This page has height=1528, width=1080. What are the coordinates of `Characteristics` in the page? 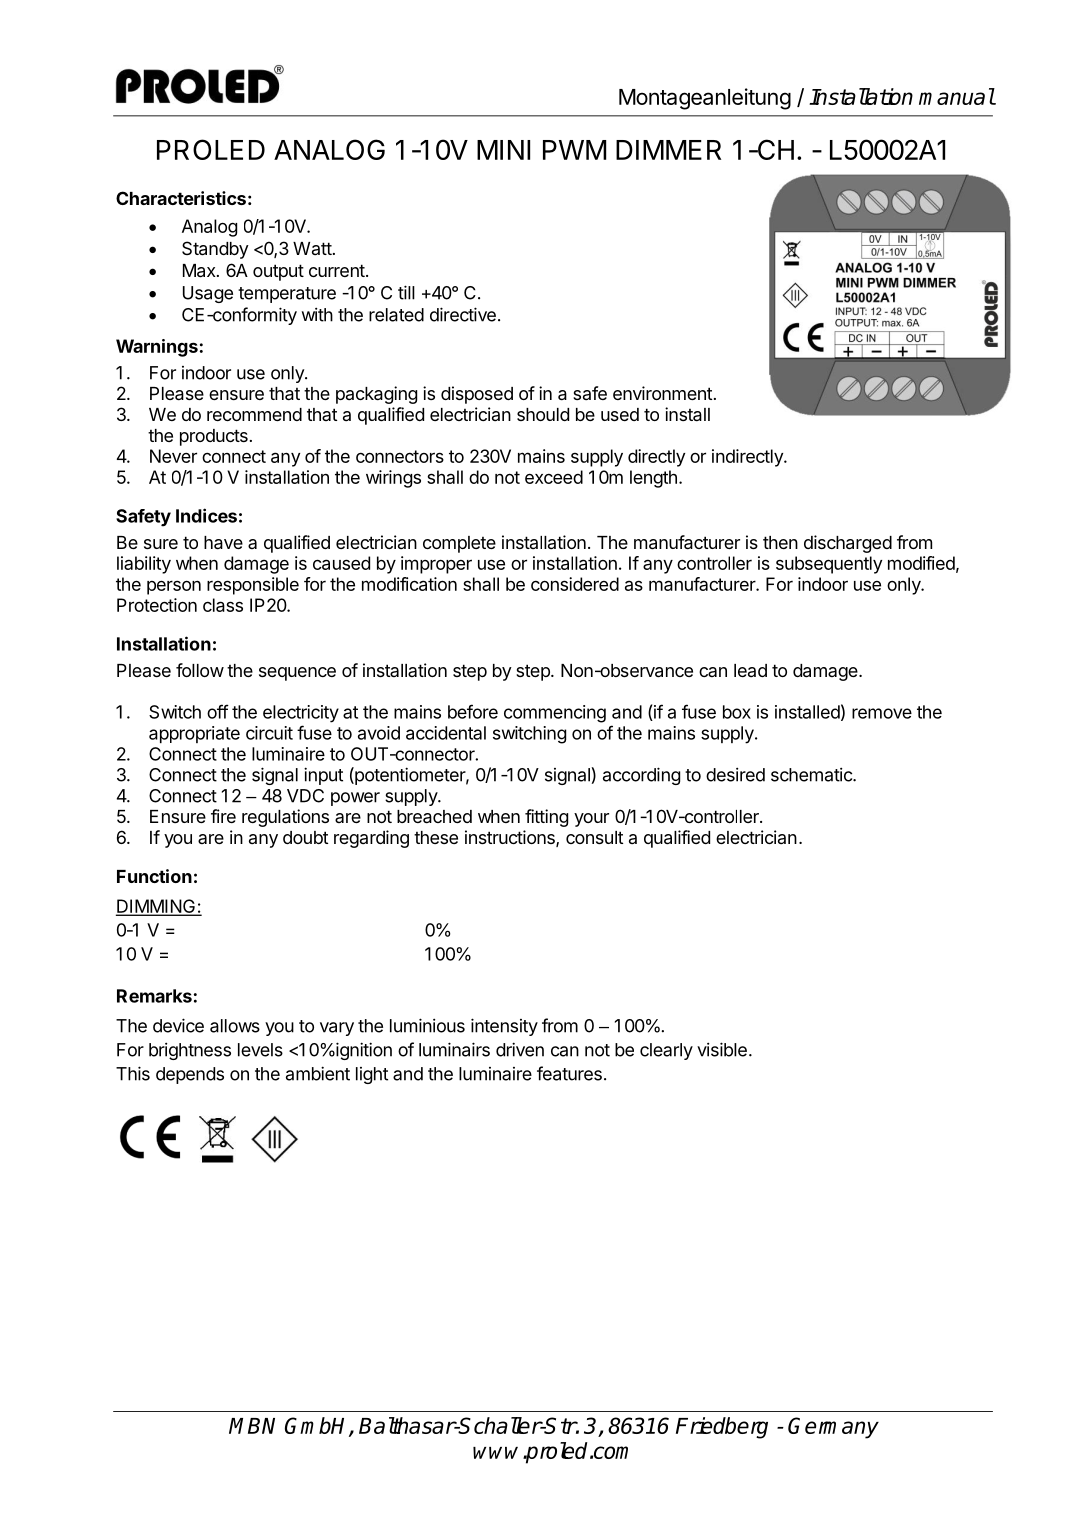 It's located at (181, 198).
